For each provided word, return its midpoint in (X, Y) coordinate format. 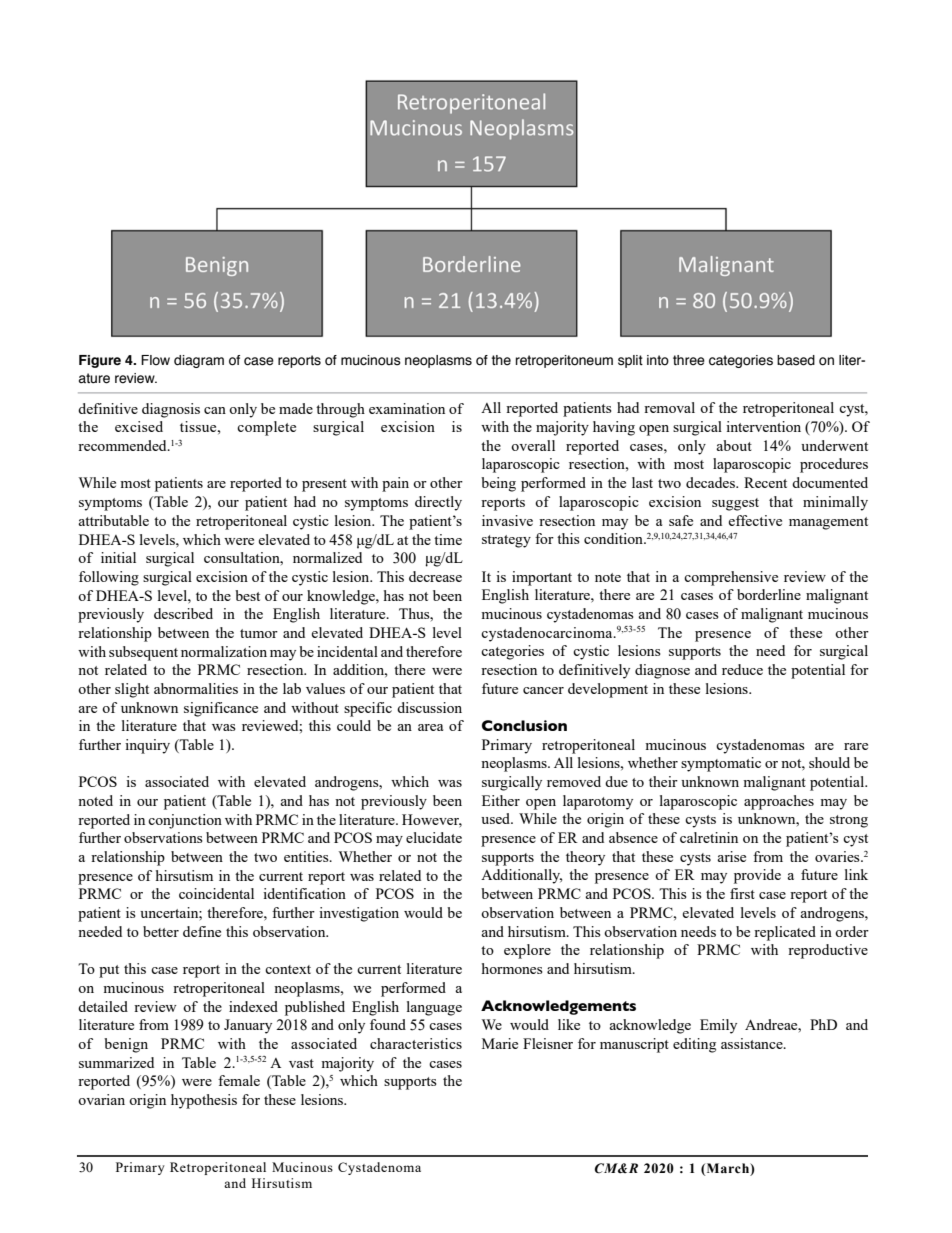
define (202, 931)
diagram (199, 361)
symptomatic (721, 764)
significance (221, 709)
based (796, 360)
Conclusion (524, 726)
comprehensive (731, 578)
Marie (500, 1043)
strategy (506, 541)
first (742, 893)
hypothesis (204, 1101)
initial (118, 557)
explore (527, 951)
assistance (753, 1043)
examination (407, 408)
